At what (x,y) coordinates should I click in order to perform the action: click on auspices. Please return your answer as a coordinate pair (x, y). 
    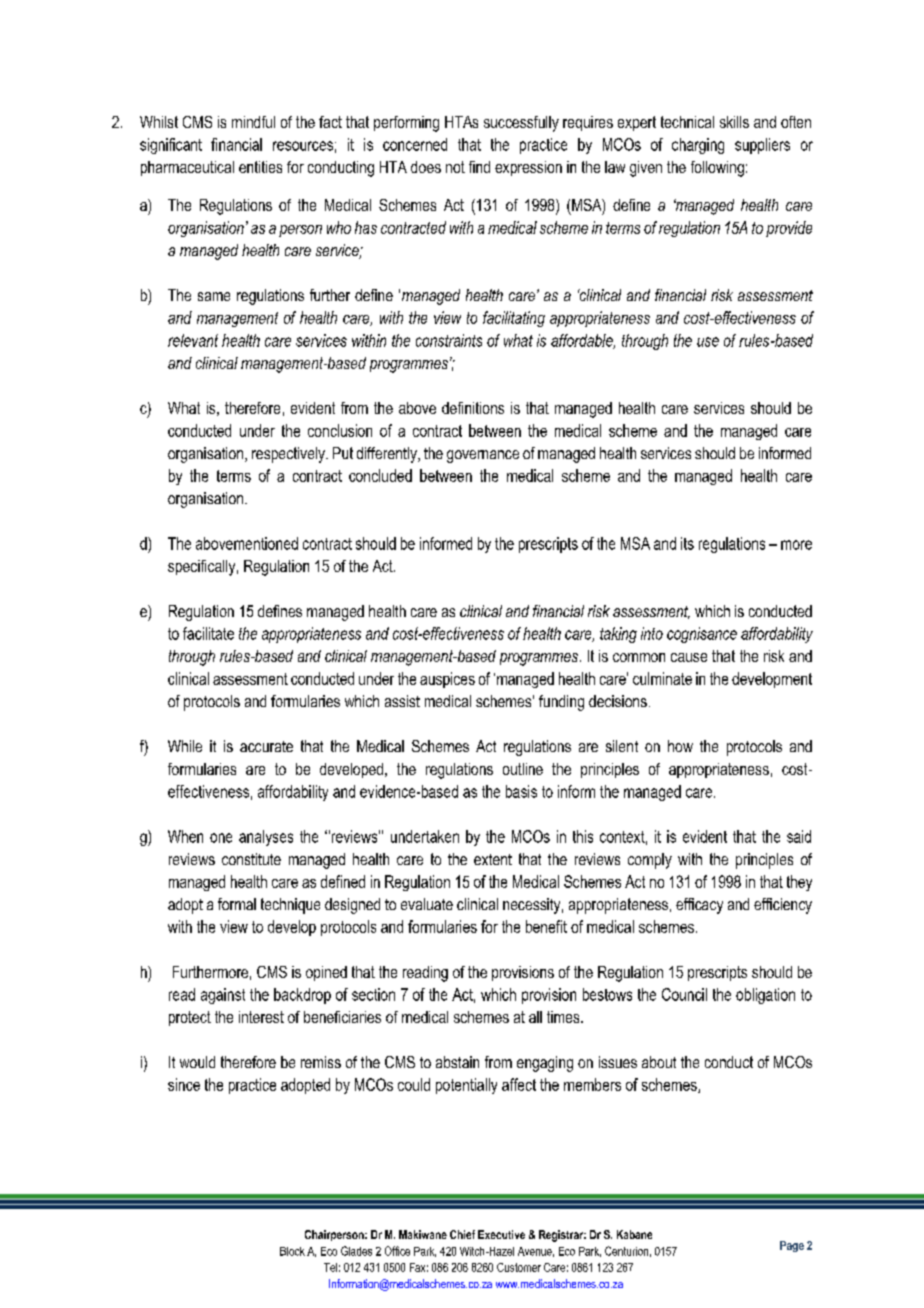
    Looking at the image, I should click on (447, 680).
